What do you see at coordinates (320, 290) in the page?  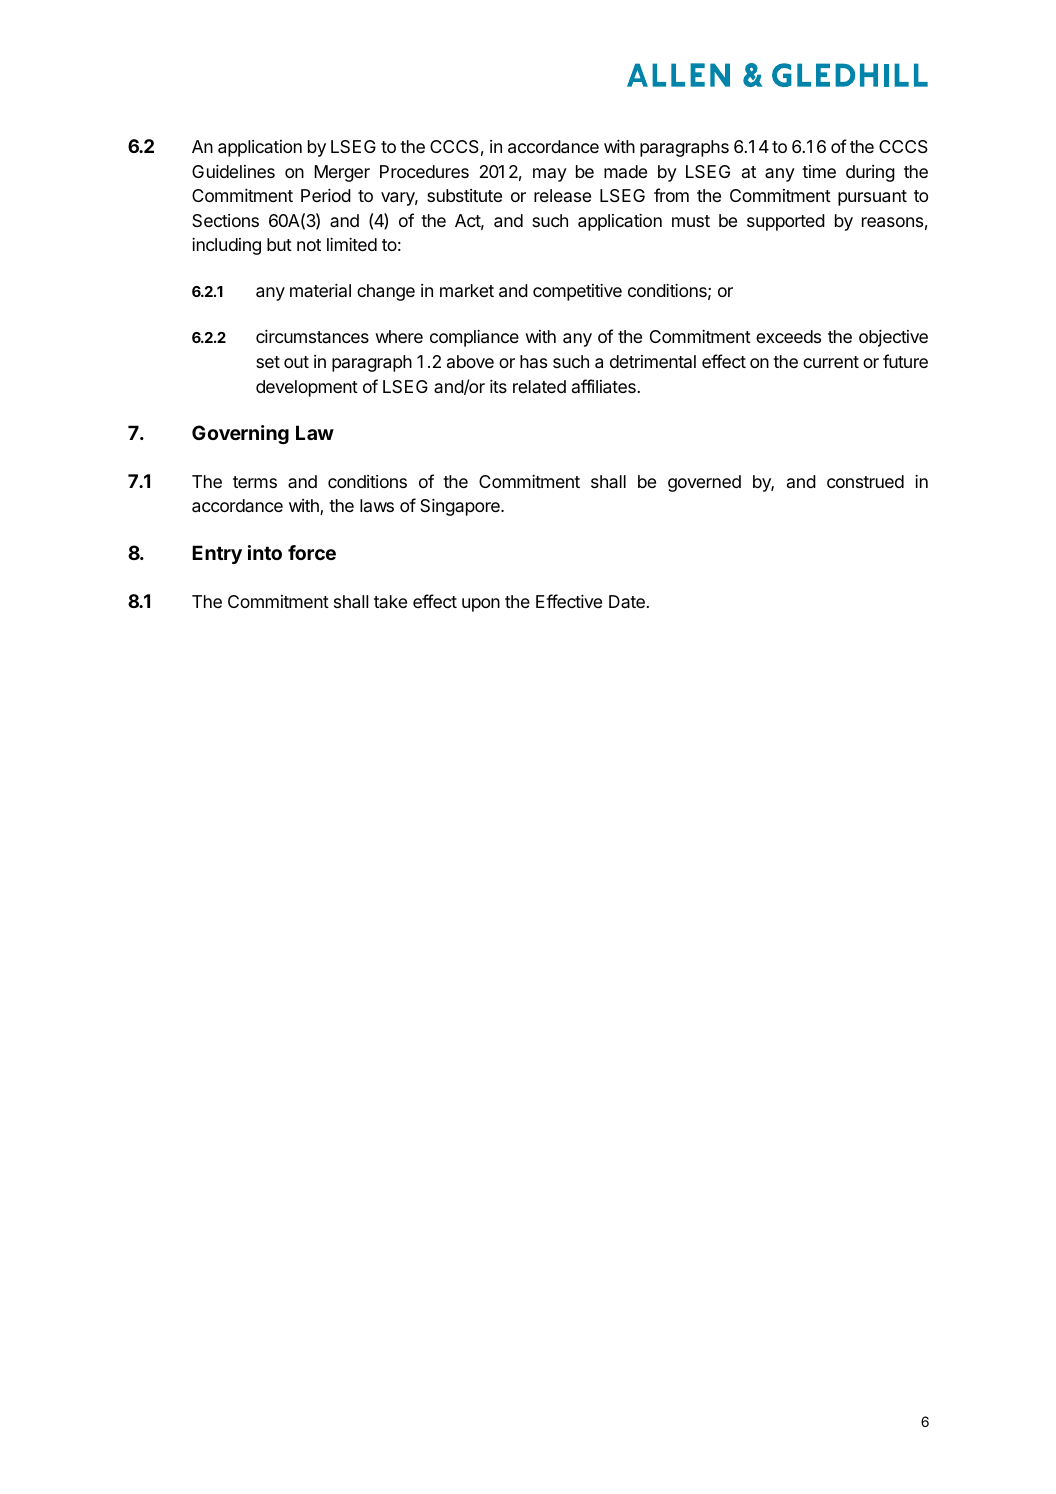 I see `material` at bounding box center [320, 290].
